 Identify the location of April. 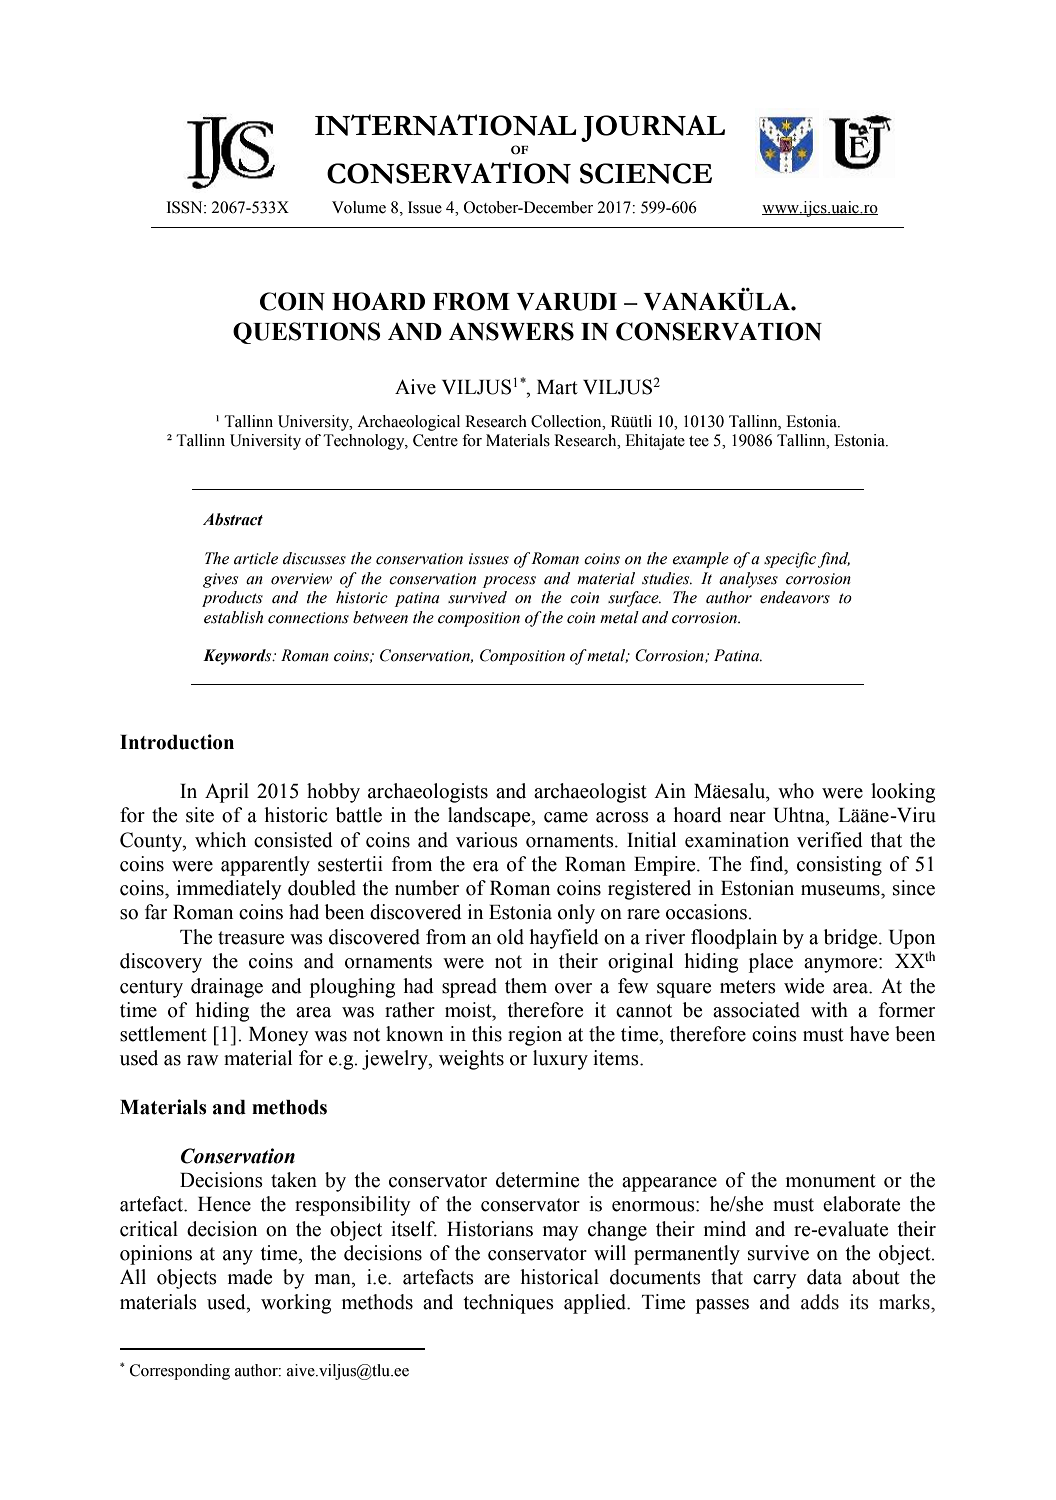
(227, 793).
